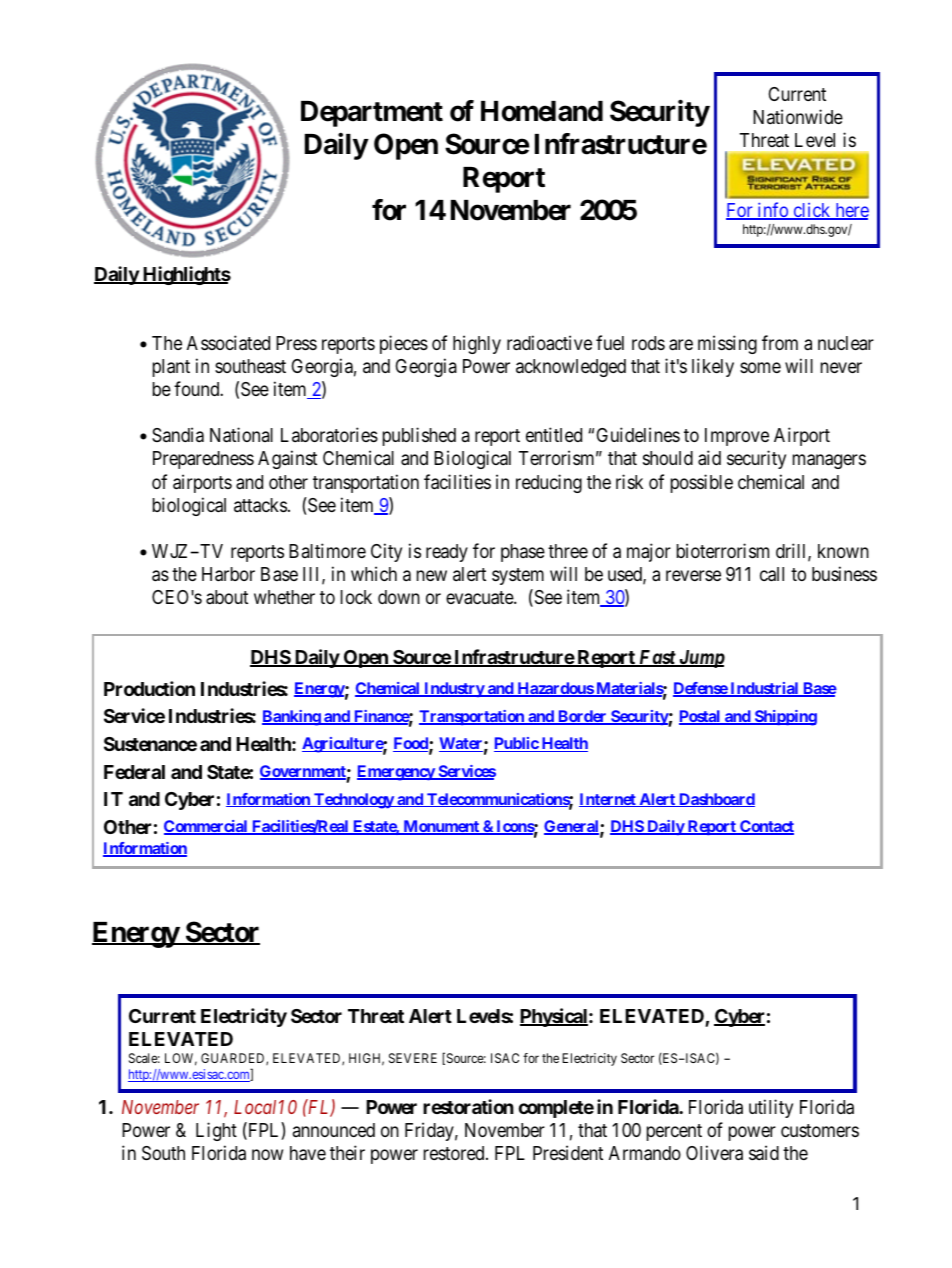 The height and width of the screenshot is (1268, 952). What do you see at coordinates (737, 437) in the screenshot?
I see `Improve` at bounding box center [737, 437].
